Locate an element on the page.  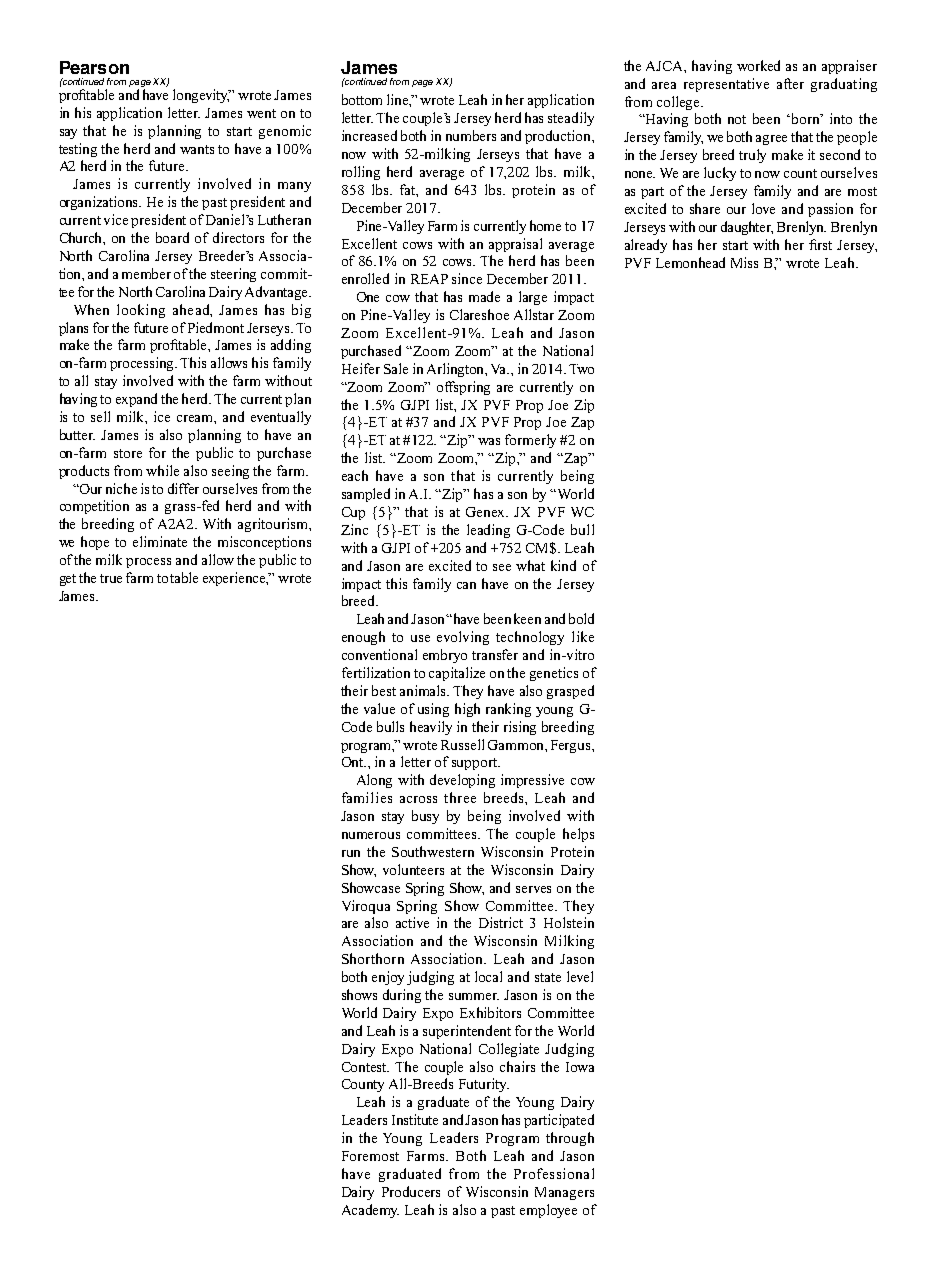
while is located at coordinates (162, 470).
